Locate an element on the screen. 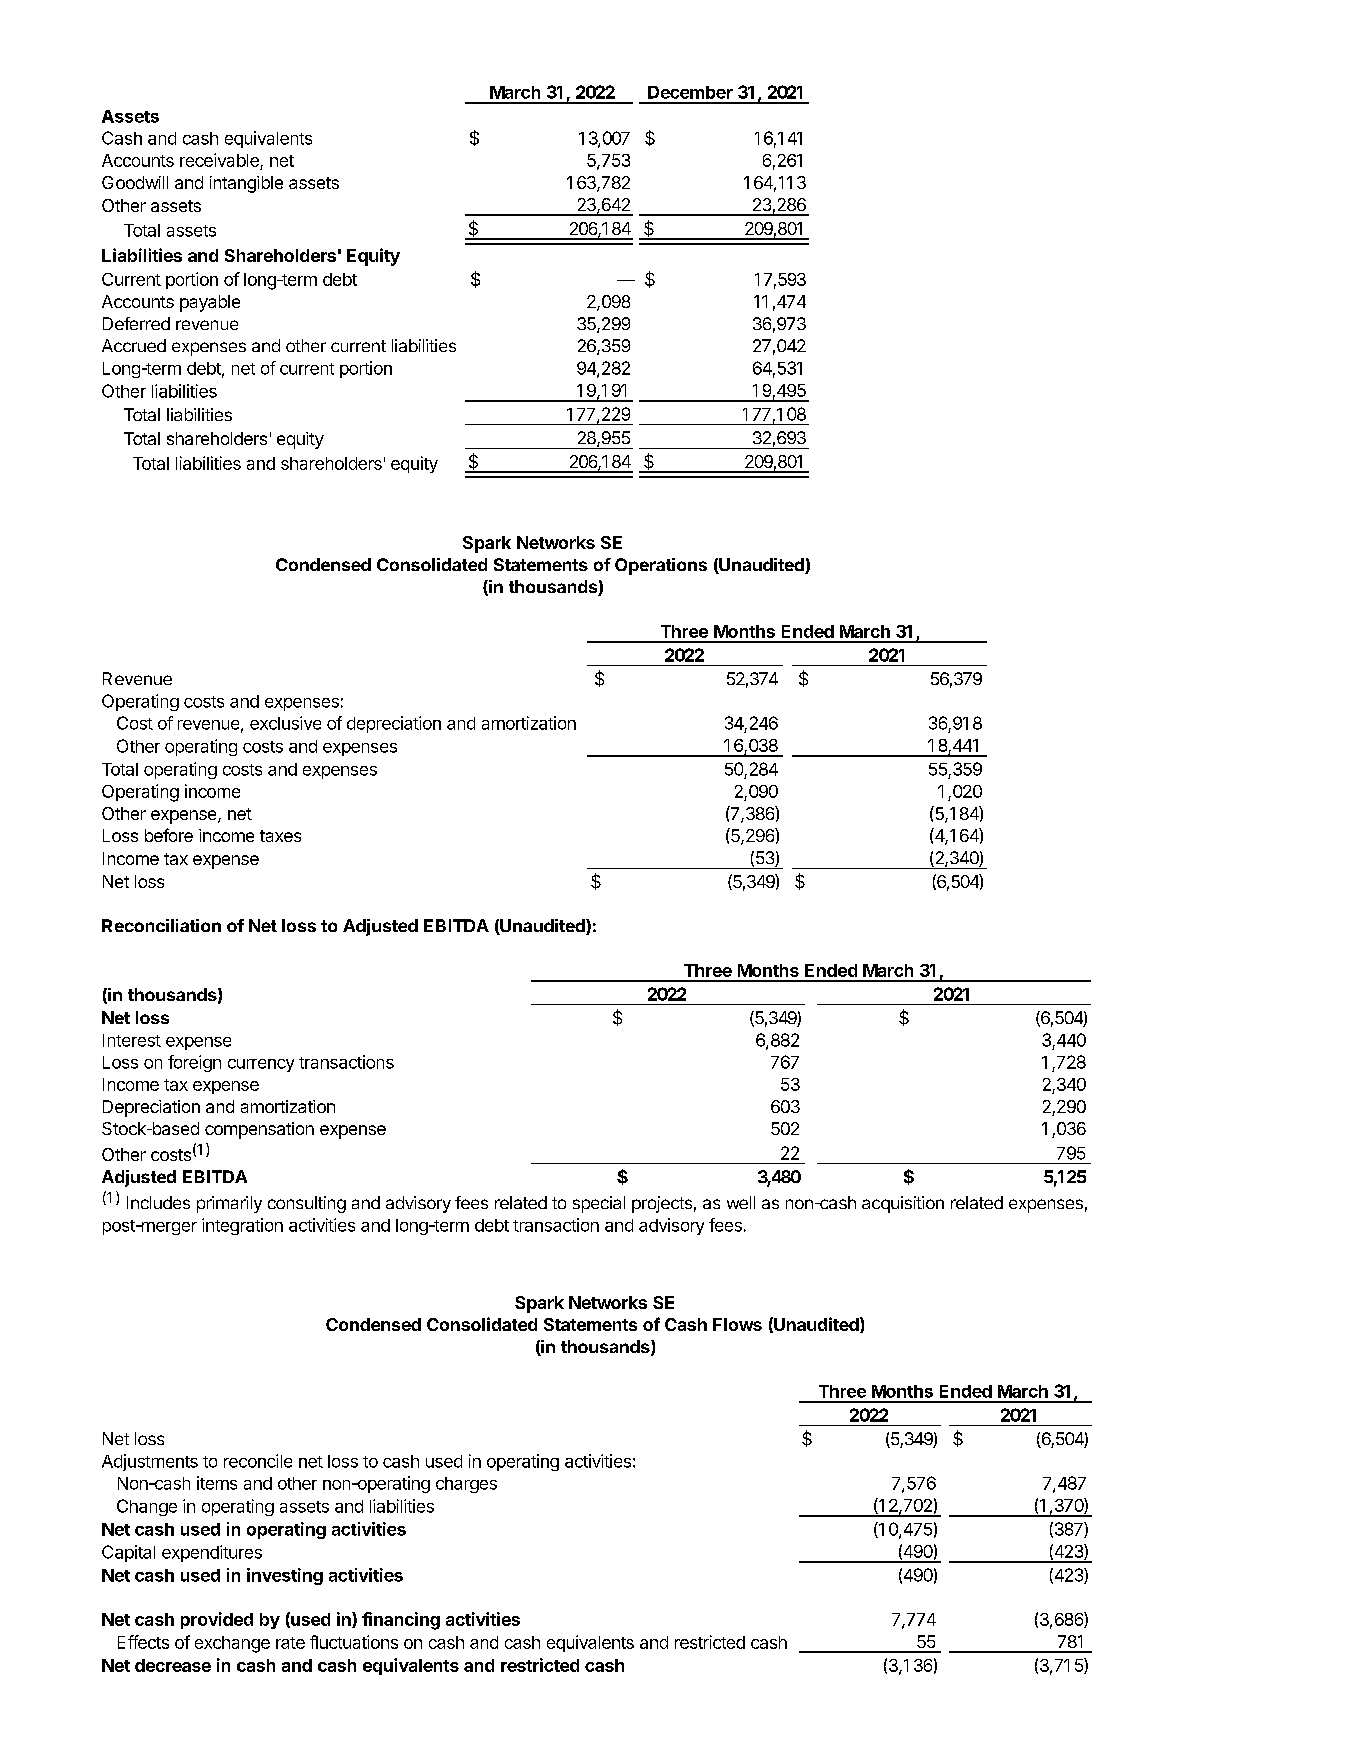  well is located at coordinates (741, 1202).
